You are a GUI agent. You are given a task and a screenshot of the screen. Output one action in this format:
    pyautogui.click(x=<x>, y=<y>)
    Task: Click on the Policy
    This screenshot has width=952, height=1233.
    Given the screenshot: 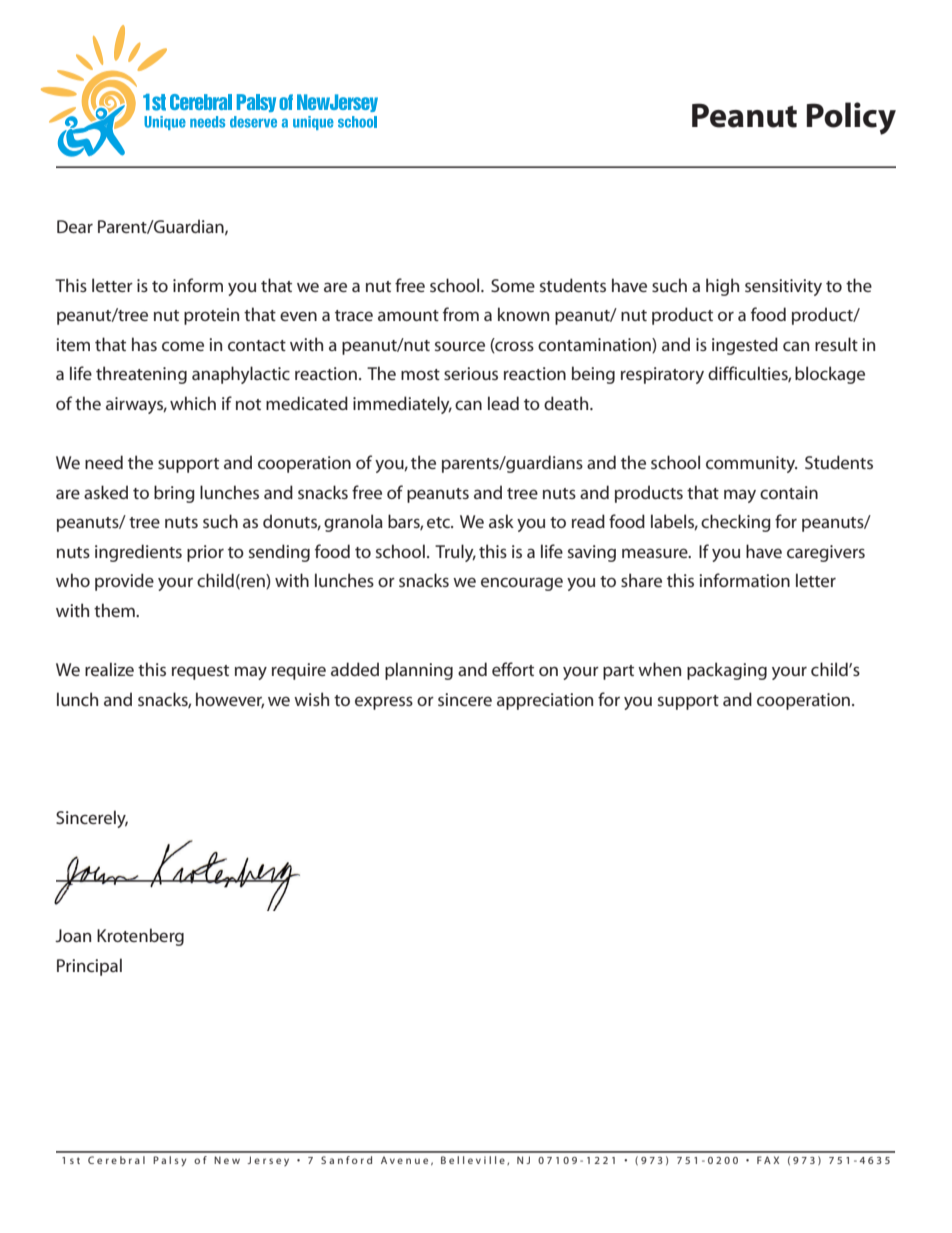 What is the action you would take?
    pyautogui.click(x=851, y=118)
